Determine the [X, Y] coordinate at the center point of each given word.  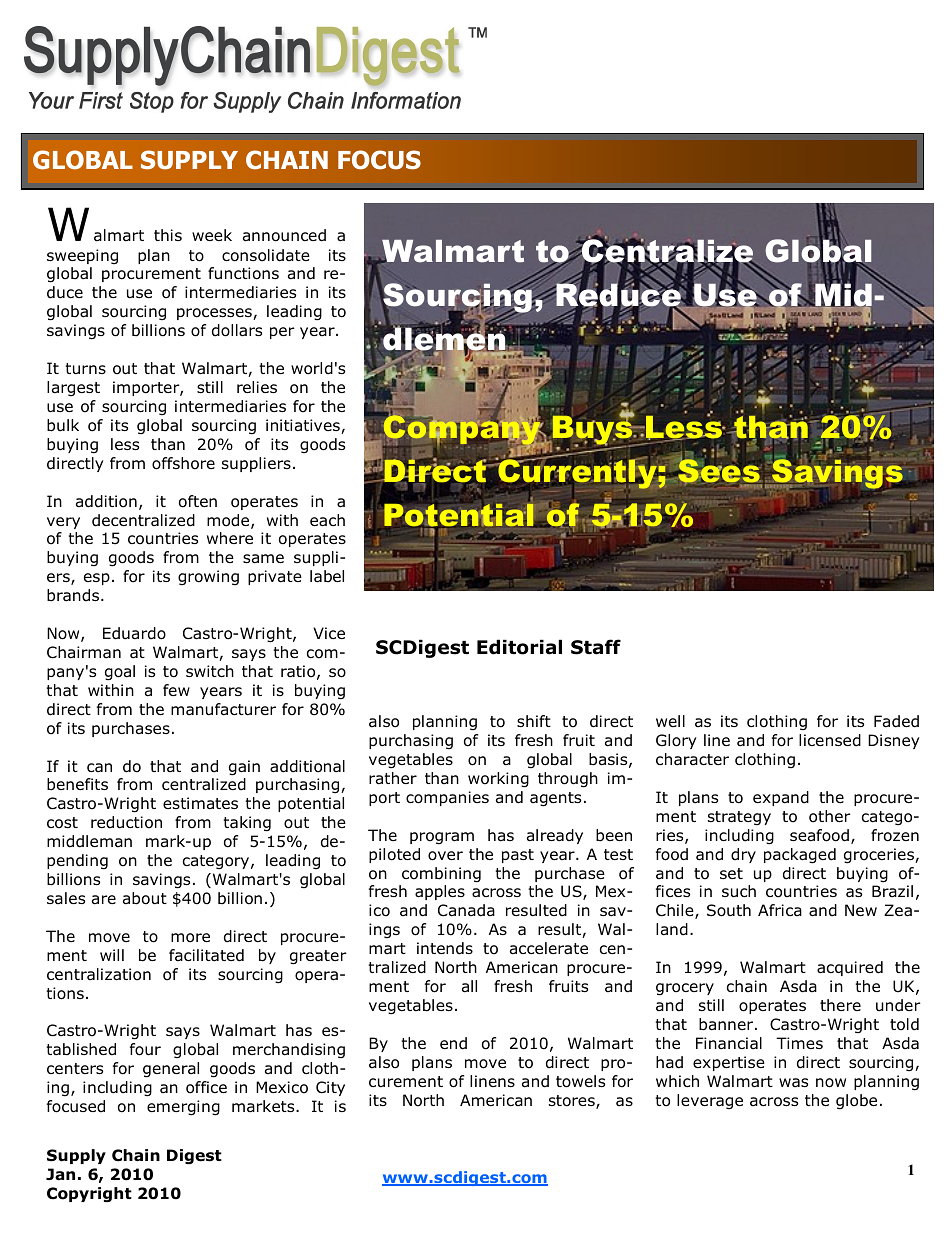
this [168, 235]
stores [573, 1102]
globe [856, 1102]
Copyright [89, 1194]
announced [284, 235]
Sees [719, 471]
